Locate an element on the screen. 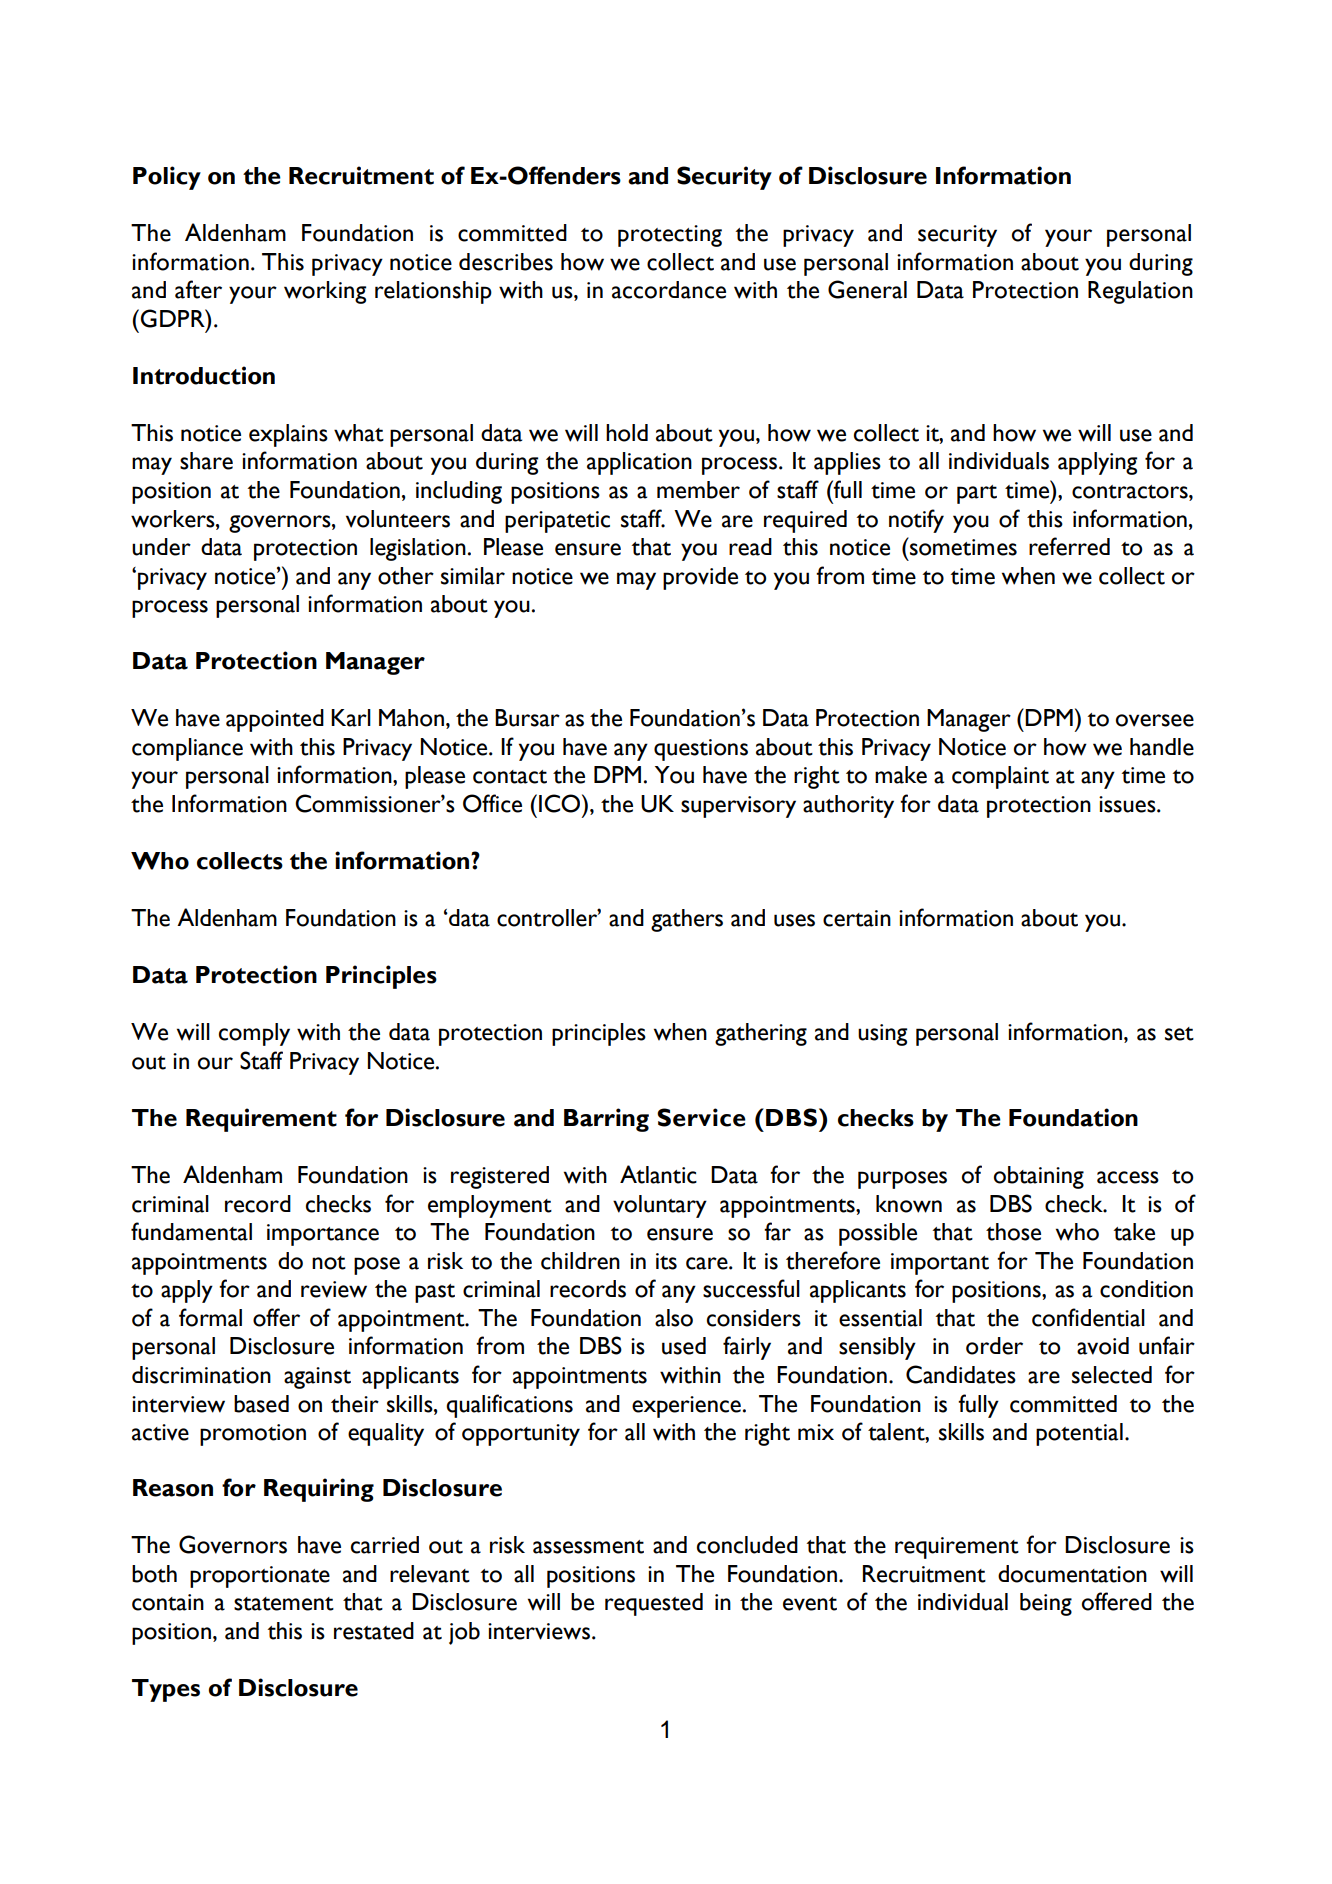 This screenshot has height=1884, width=1332. gathers is located at coordinates (687, 920).
